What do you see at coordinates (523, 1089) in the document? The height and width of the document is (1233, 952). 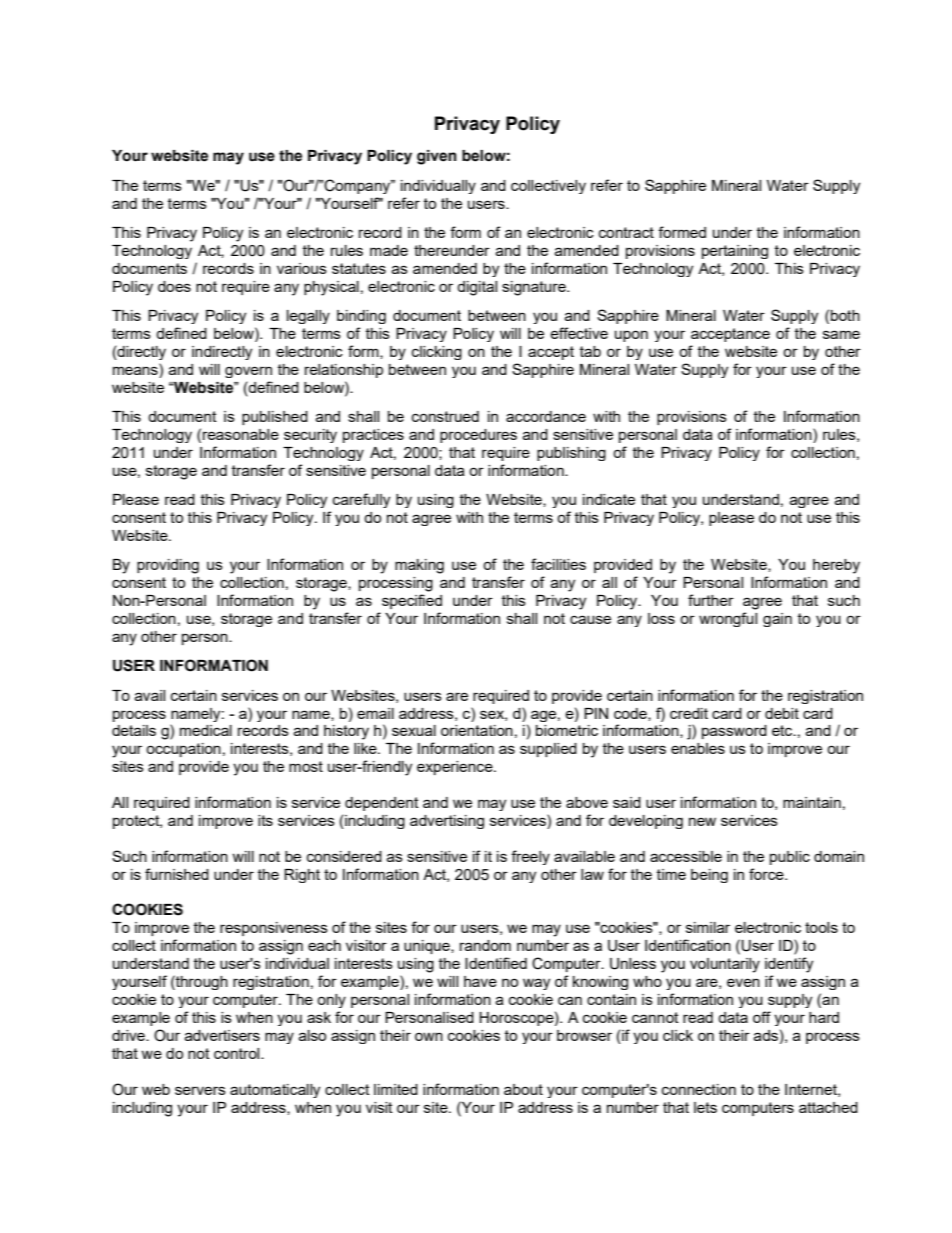 I see `about` at bounding box center [523, 1089].
